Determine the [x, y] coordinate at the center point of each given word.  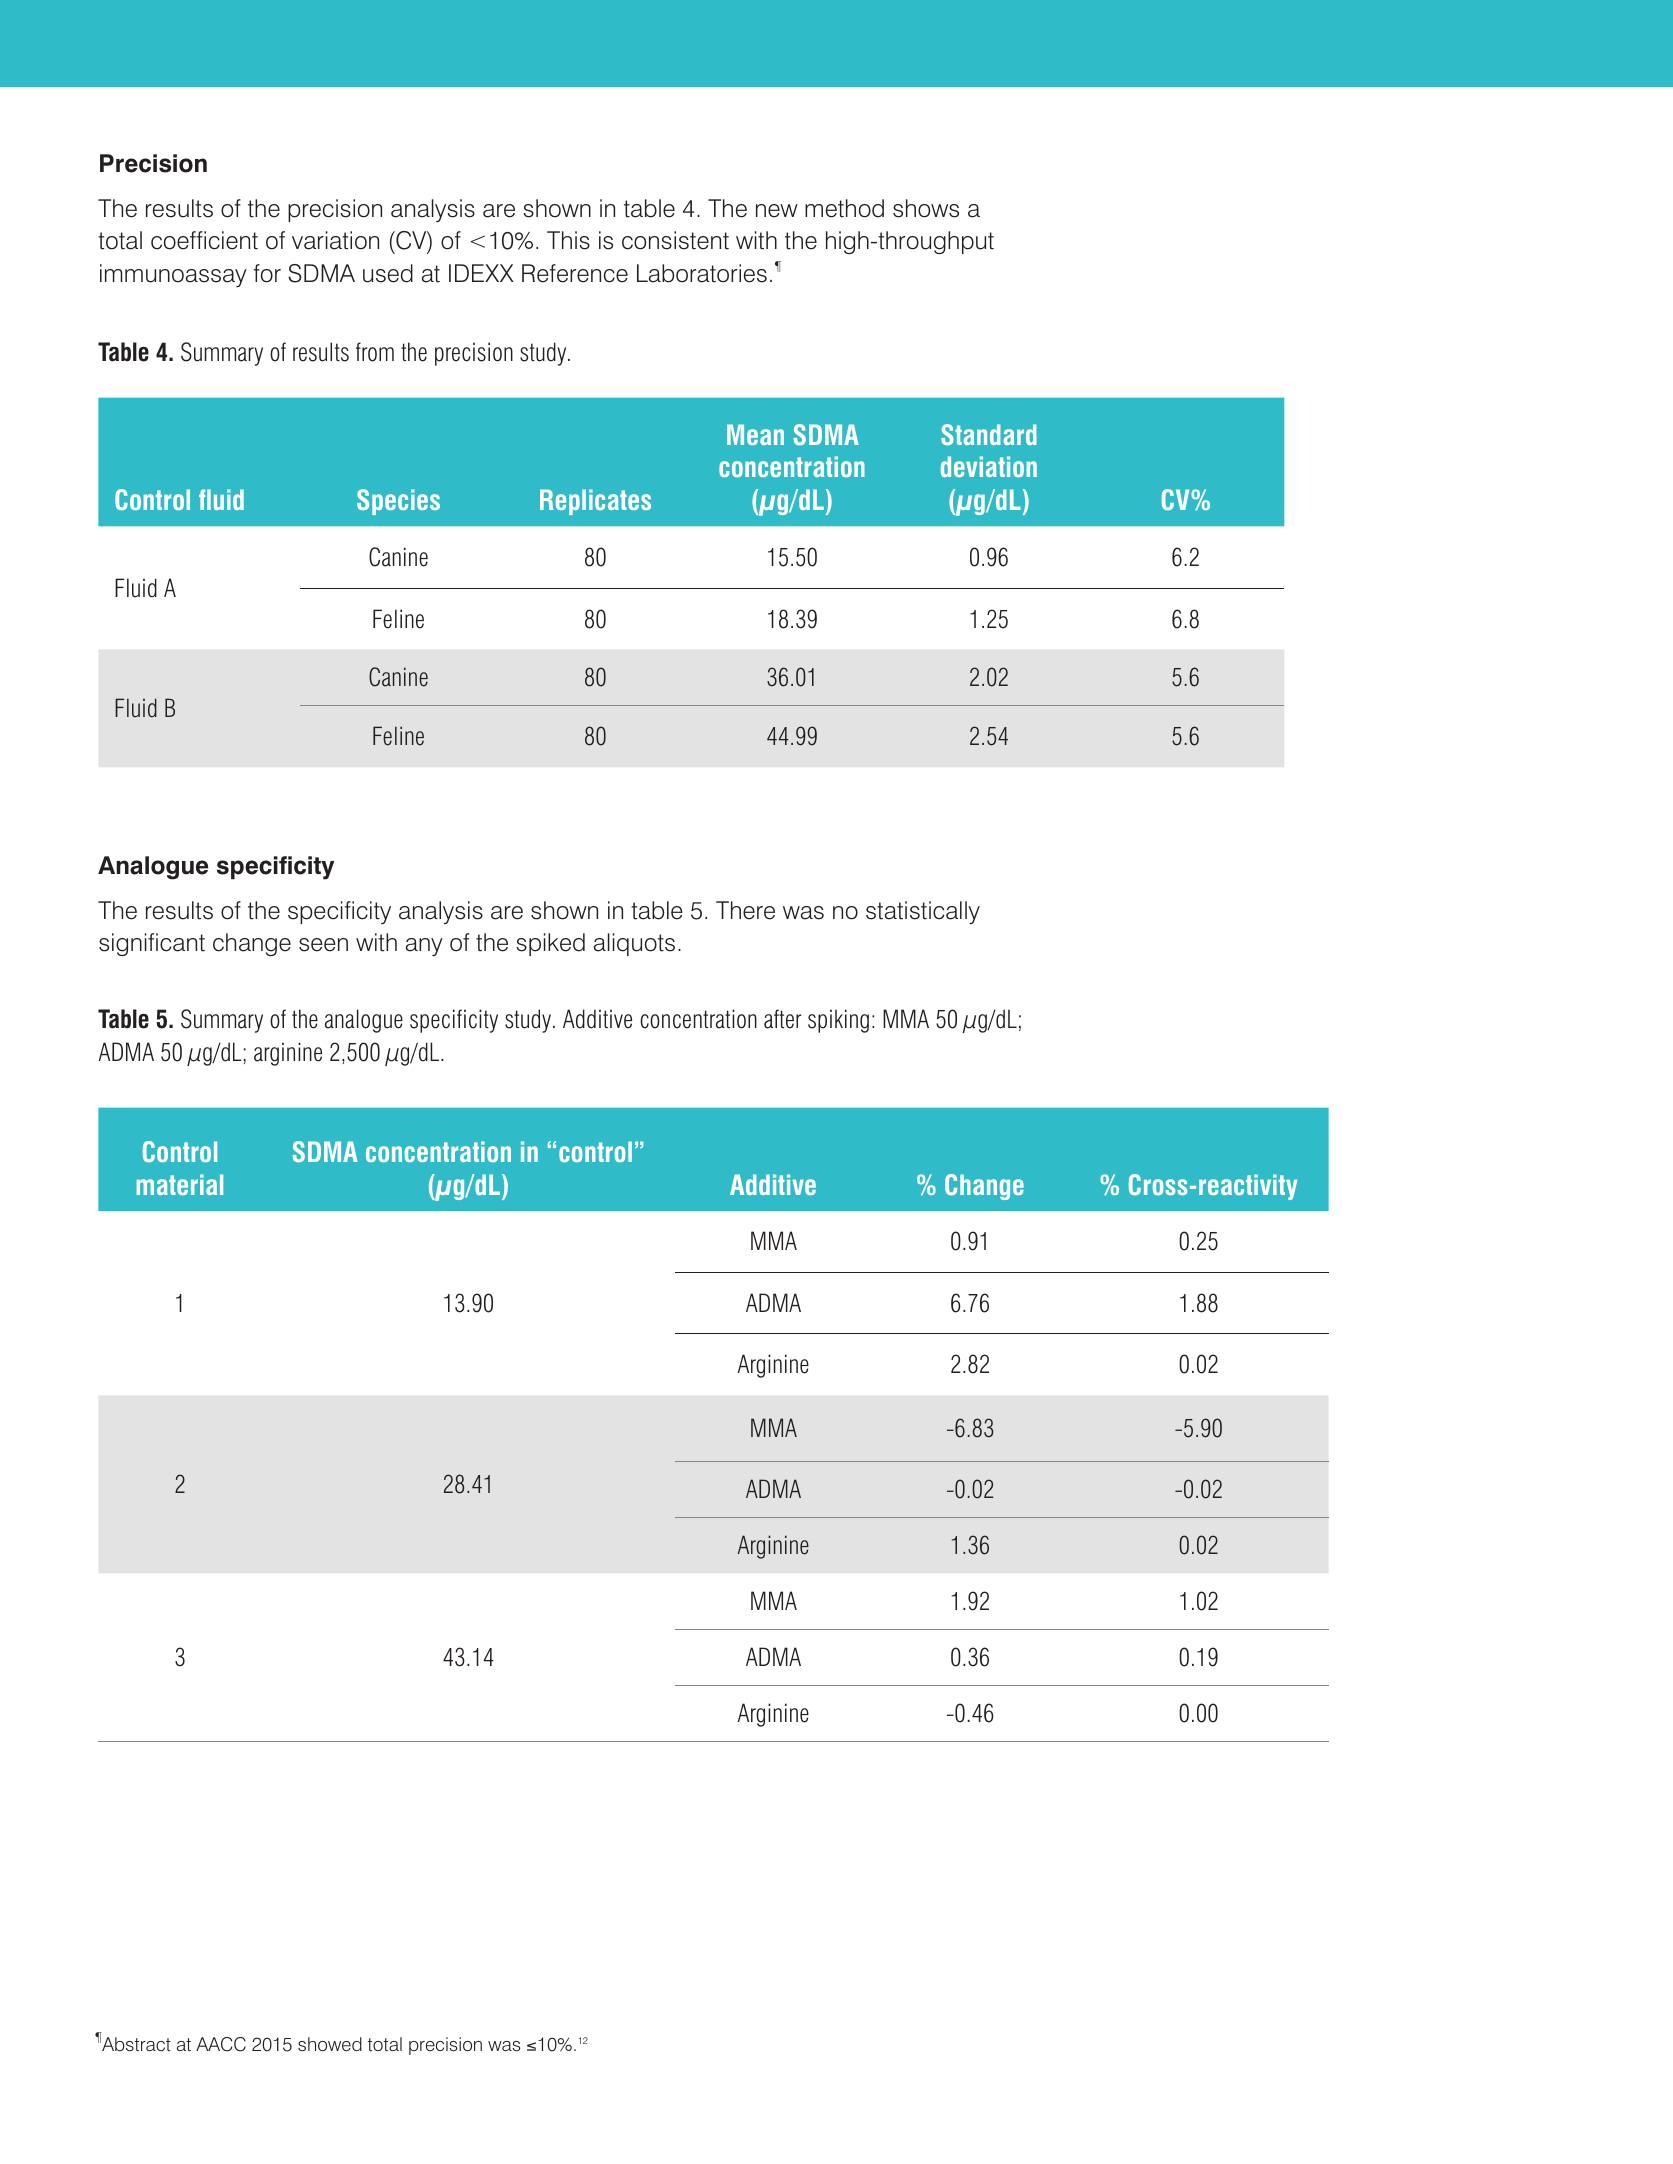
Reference [575, 273]
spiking [838, 1021]
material [180, 1184]
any [424, 947]
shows [926, 208]
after [782, 1019]
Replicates [595, 502]
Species [398, 502]
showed [330, 2044]
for [267, 273]
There [745, 910]
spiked [550, 944]
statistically [923, 912]
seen [323, 945]
